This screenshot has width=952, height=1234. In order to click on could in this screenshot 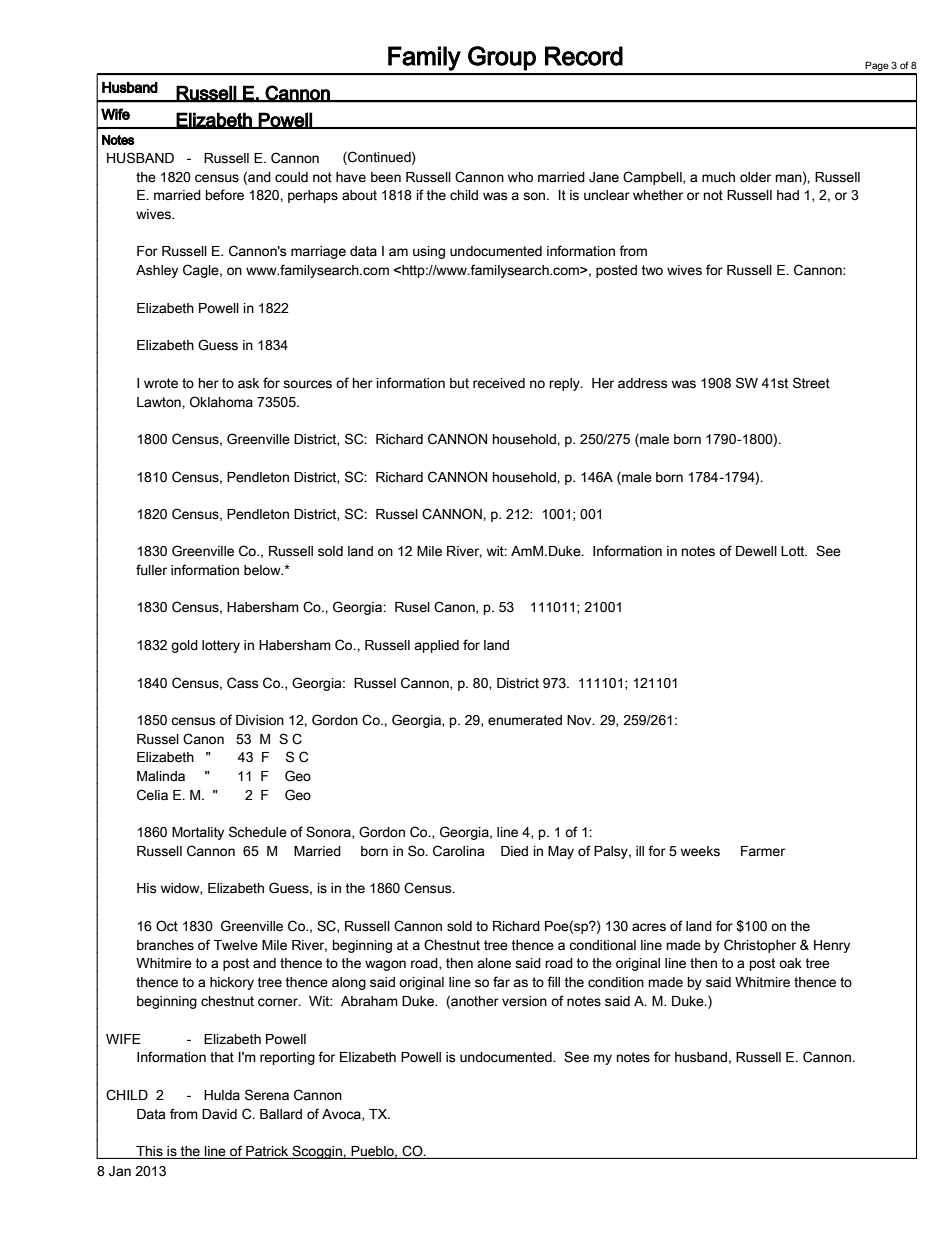, I will do `click(291, 177)`.
